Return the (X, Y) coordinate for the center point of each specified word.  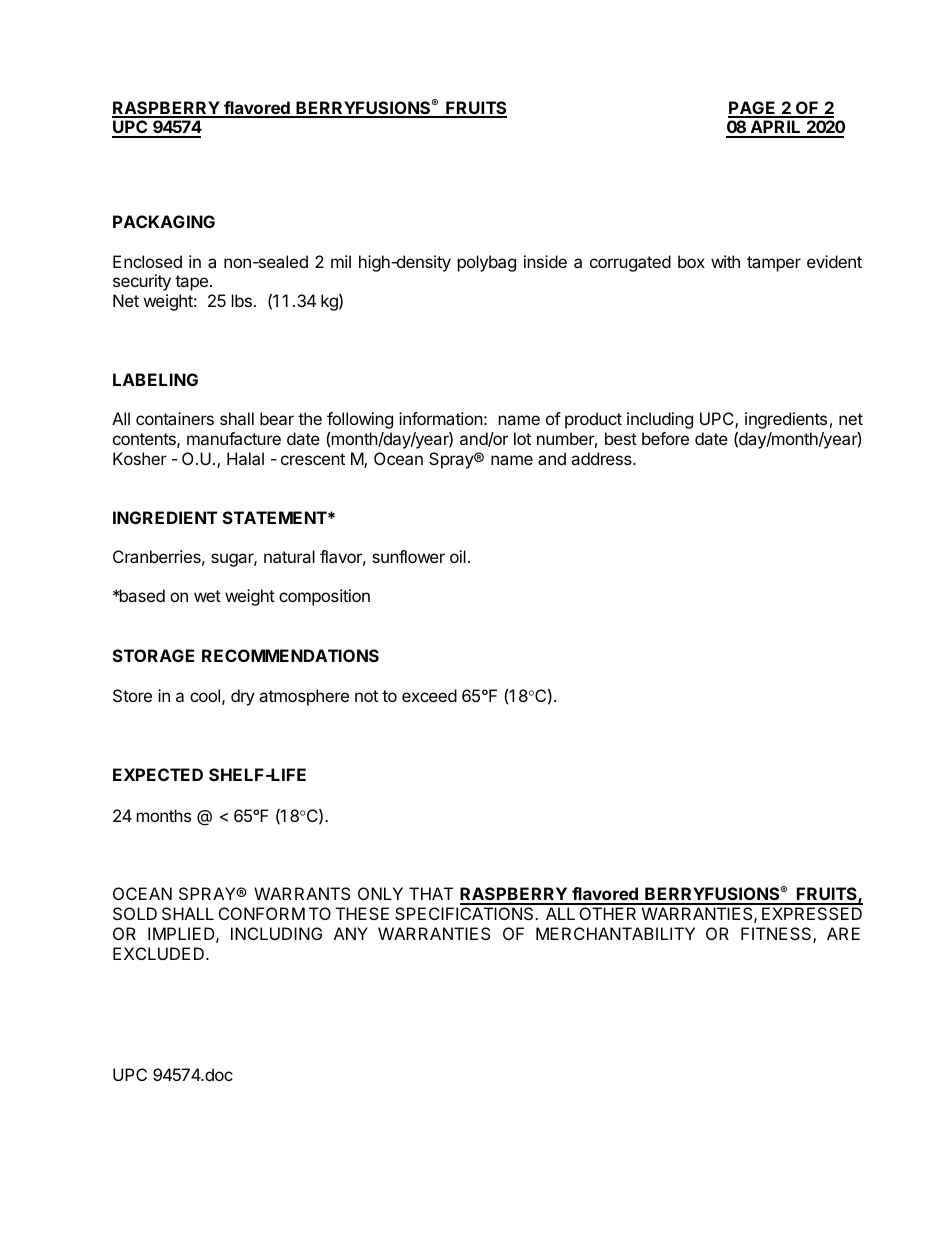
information (441, 418)
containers (175, 418)
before (665, 438)
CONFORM (262, 913)
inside (545, 261)
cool (205, 695)
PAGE (753, 109)
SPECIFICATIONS (465, 913)
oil (458, 556)
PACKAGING (164, 221)
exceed (429, 695)
